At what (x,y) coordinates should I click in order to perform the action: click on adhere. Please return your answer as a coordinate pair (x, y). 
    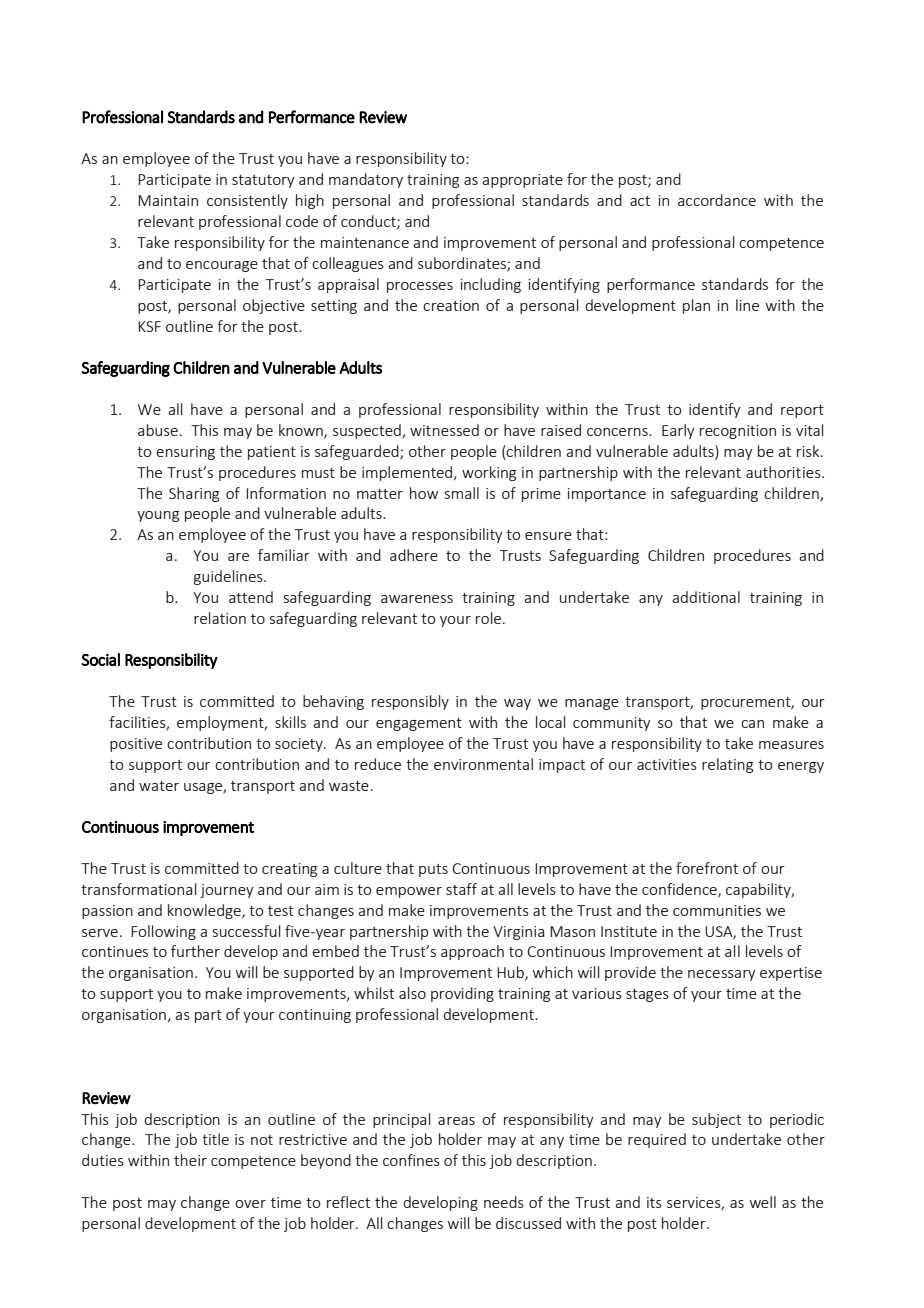
    Looking at the image, I should click on (414, 555).
